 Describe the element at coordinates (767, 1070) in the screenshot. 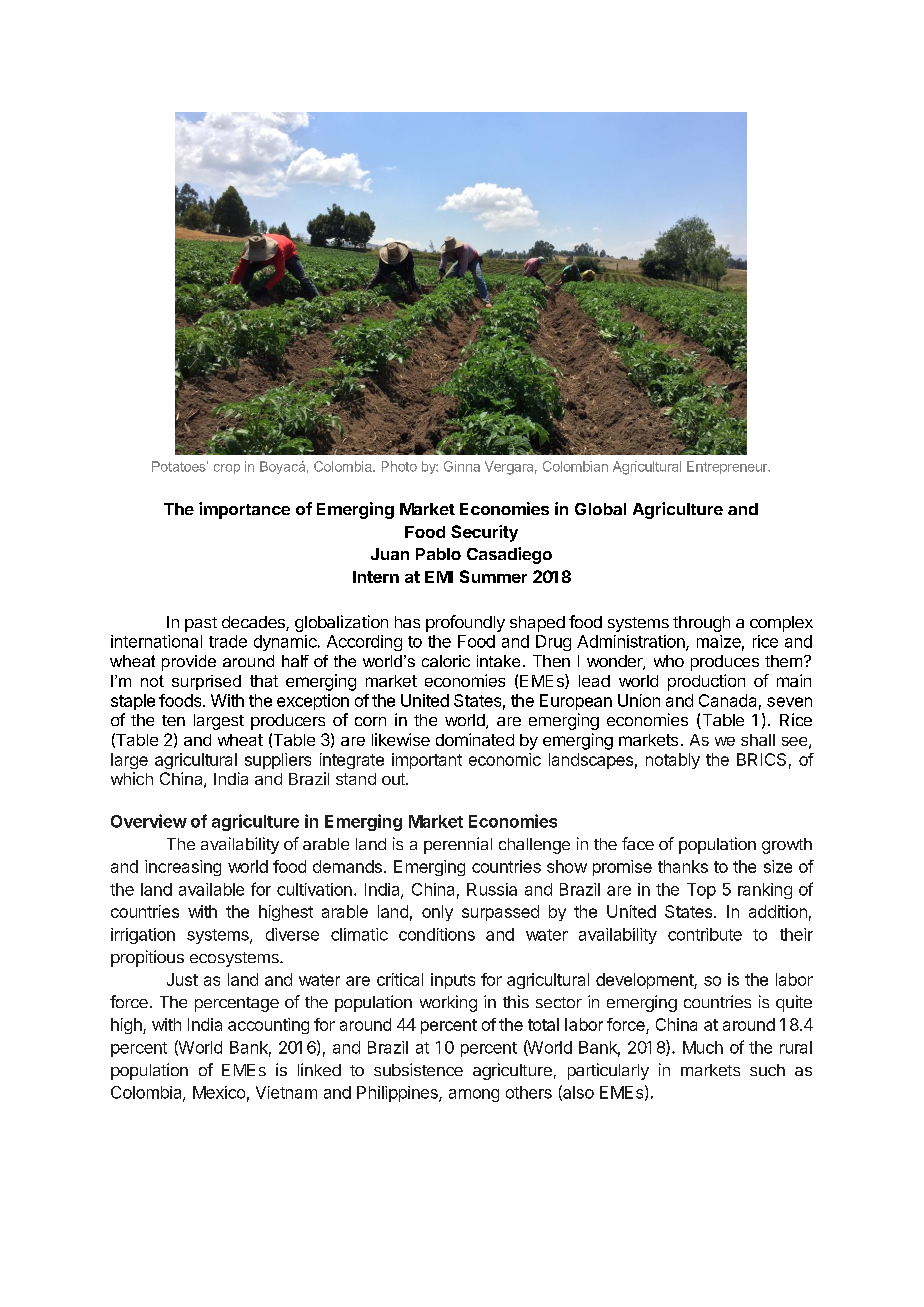

I see `such` at that location.
